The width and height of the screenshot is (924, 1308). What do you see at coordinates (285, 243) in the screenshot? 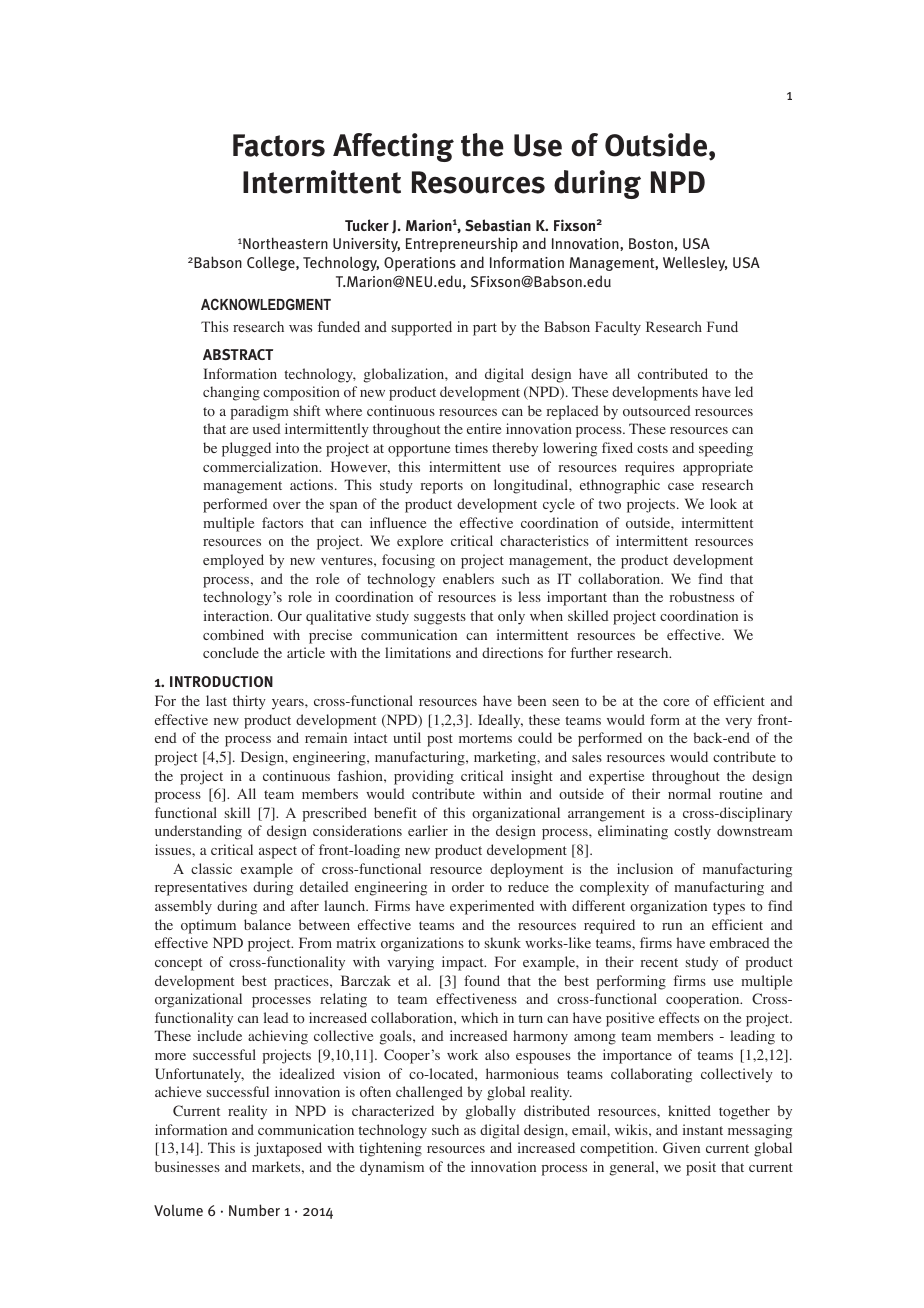
I see `Northeastern` at bounding box center [285, 243].
